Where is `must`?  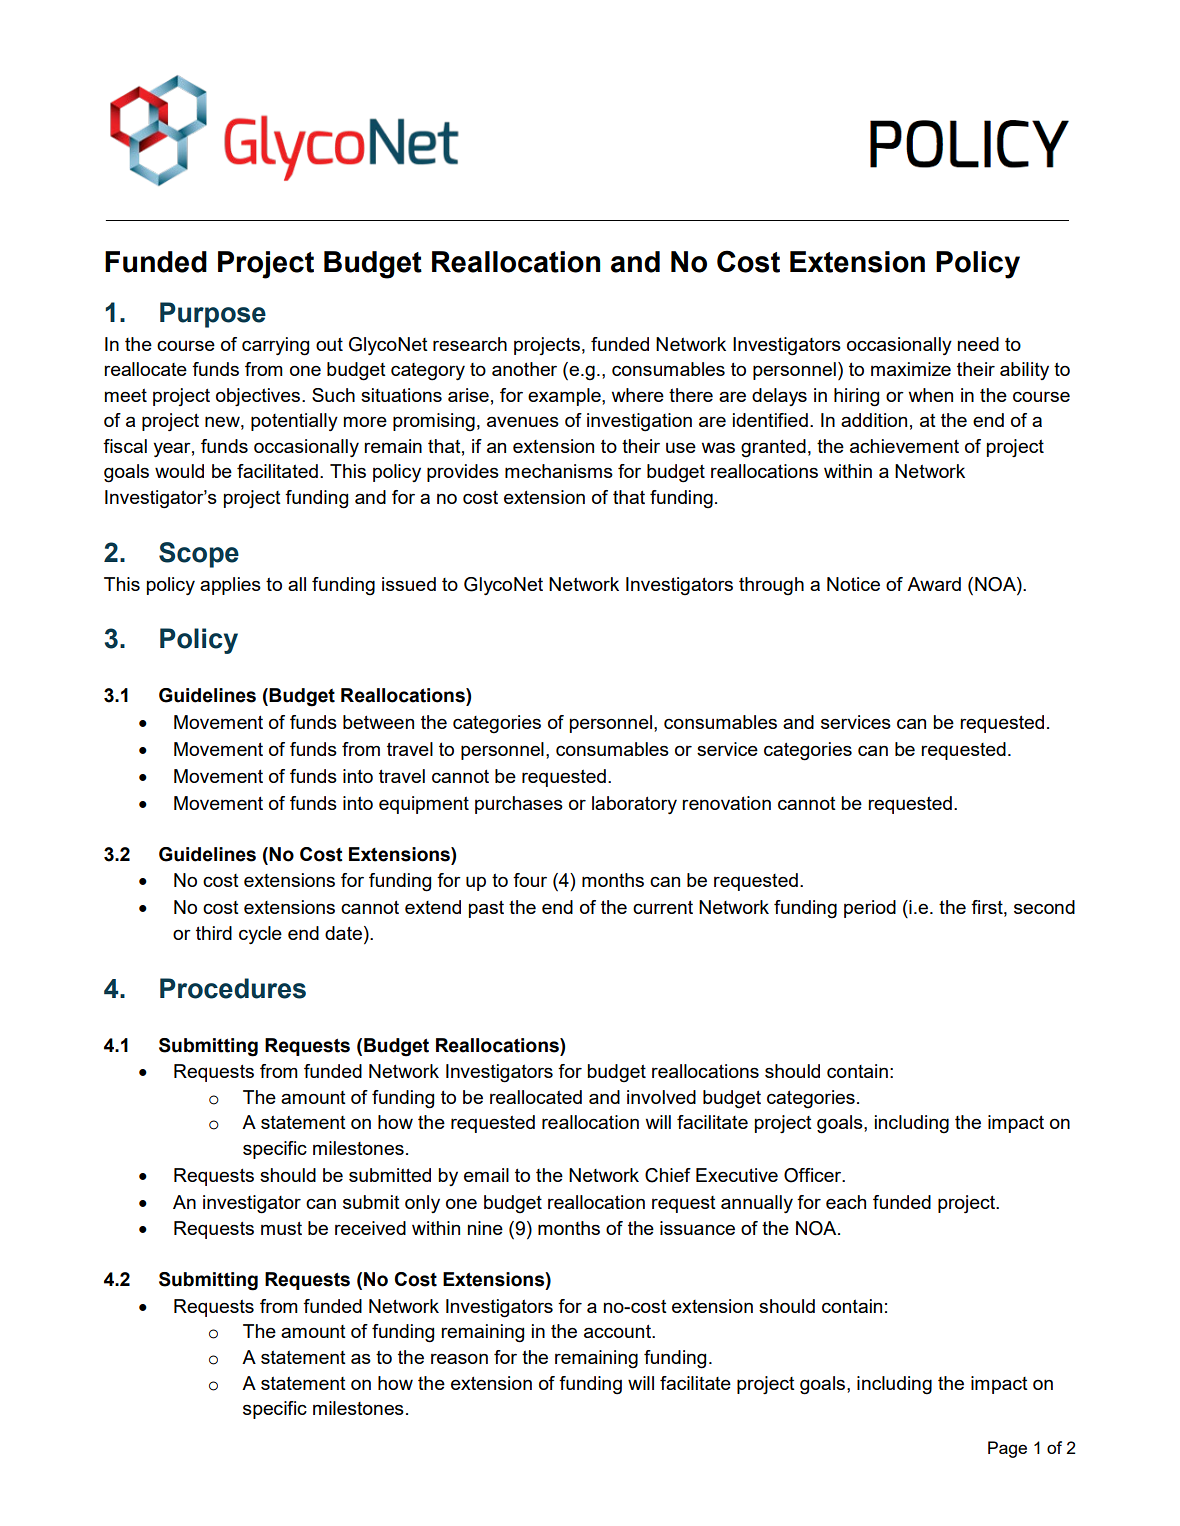
must is located at coordinates (281, 1228).
